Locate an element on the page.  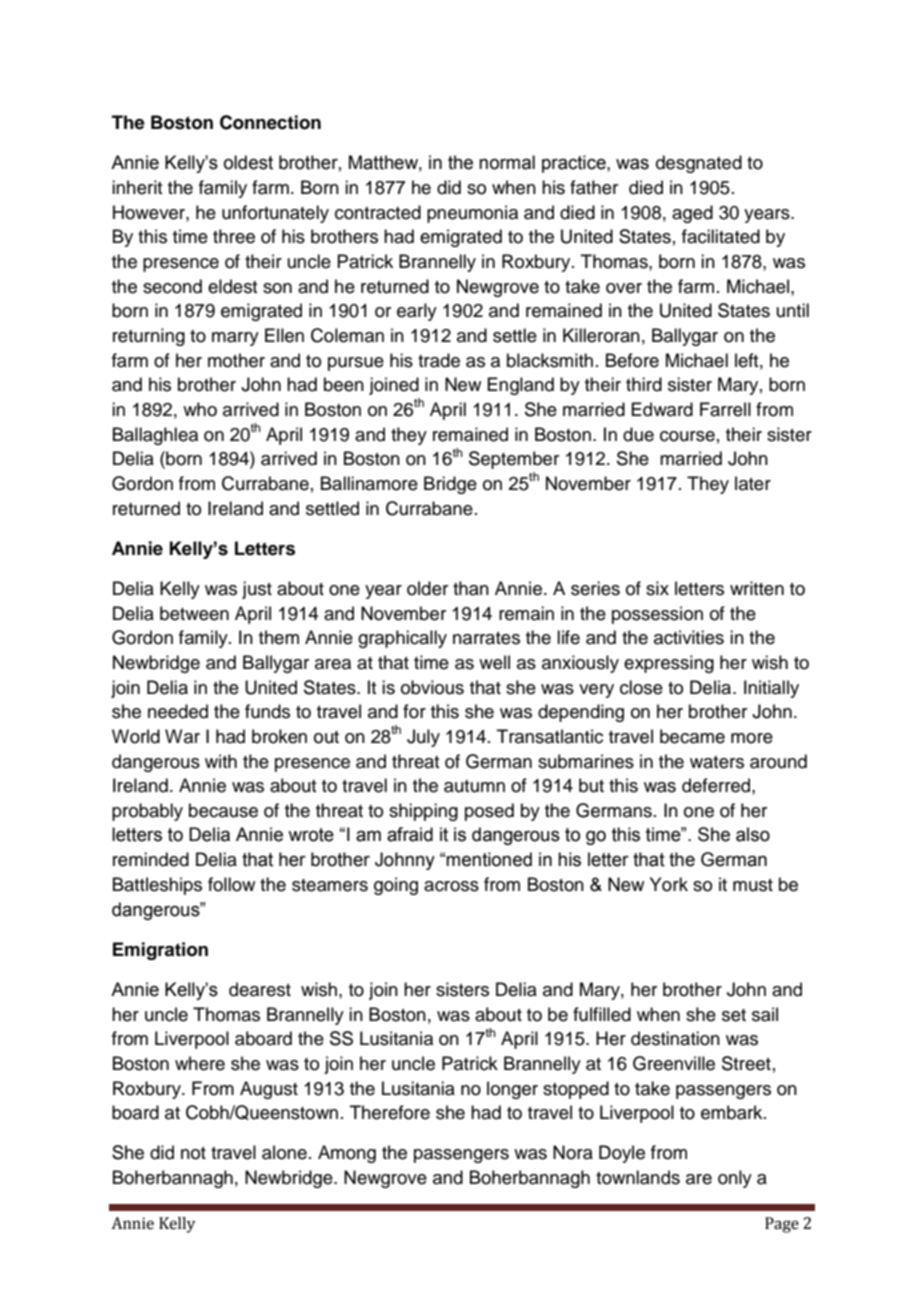
oldest is located at coordinates (248, 162).
